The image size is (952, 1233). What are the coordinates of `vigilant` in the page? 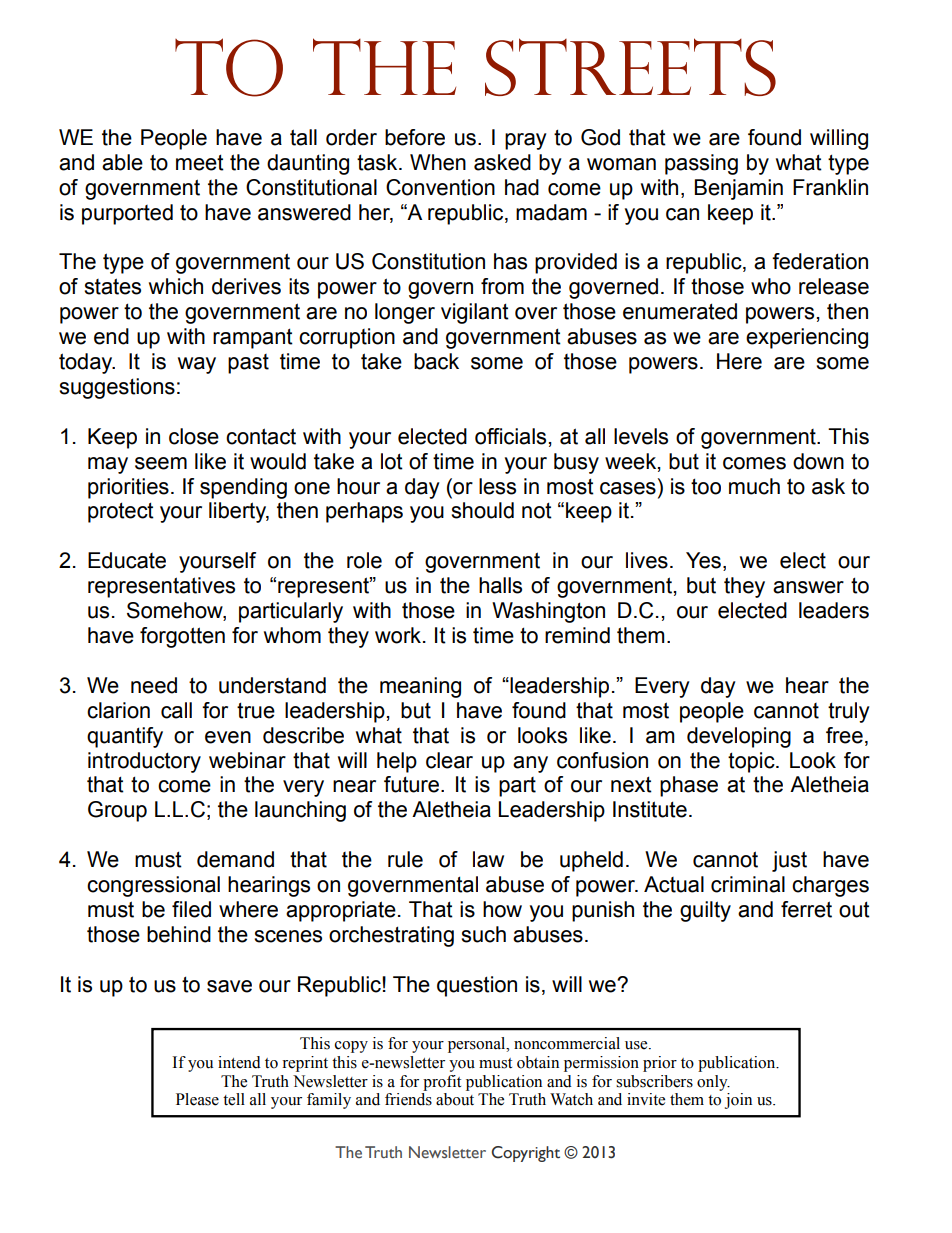 It's located at (475, 313).
